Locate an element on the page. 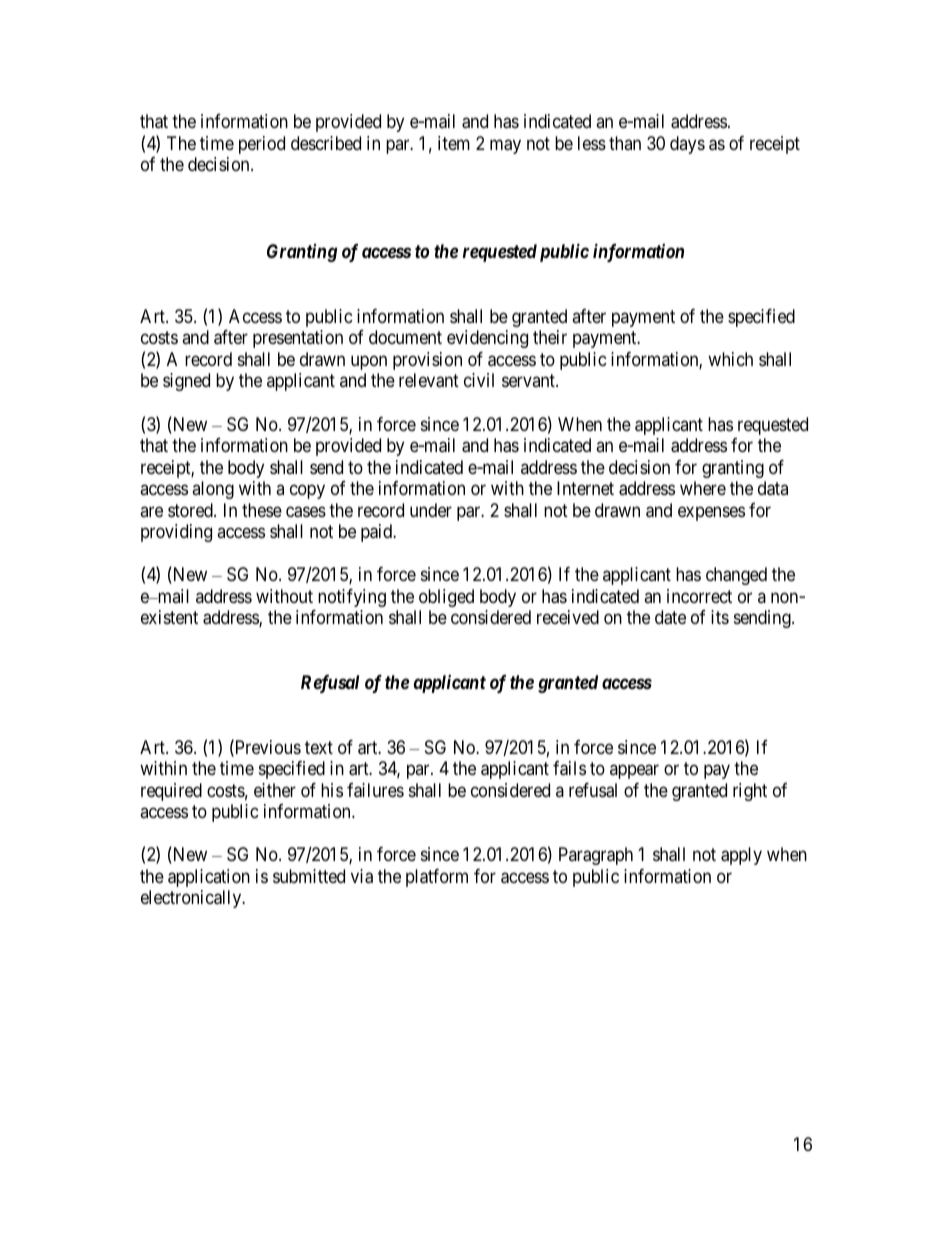 Image resolution: width=952 pixels, height=1233 pixels. which is located at coordinates (730, 359).
